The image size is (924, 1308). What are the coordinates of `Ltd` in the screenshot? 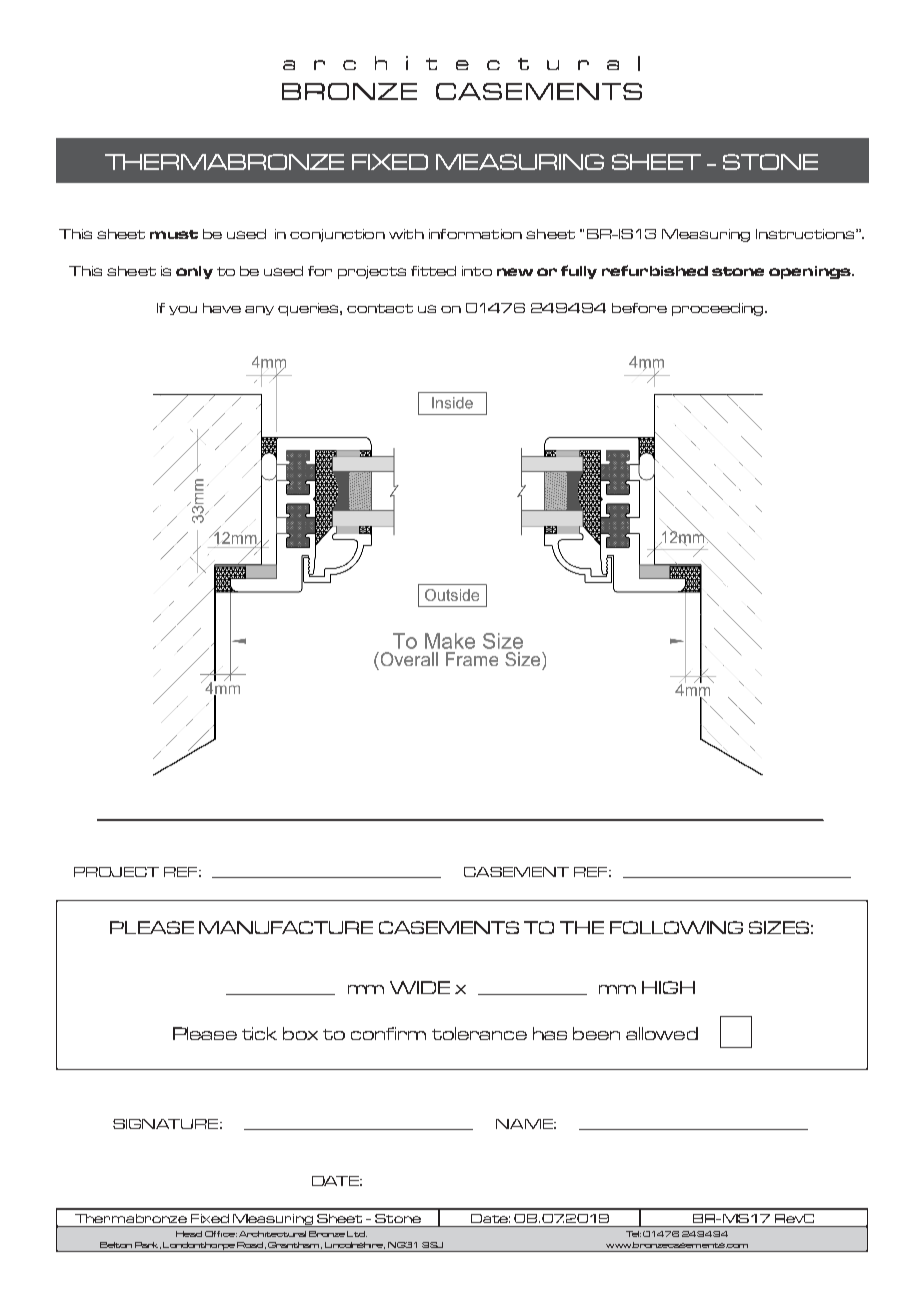 It's located at (357, 1234).
